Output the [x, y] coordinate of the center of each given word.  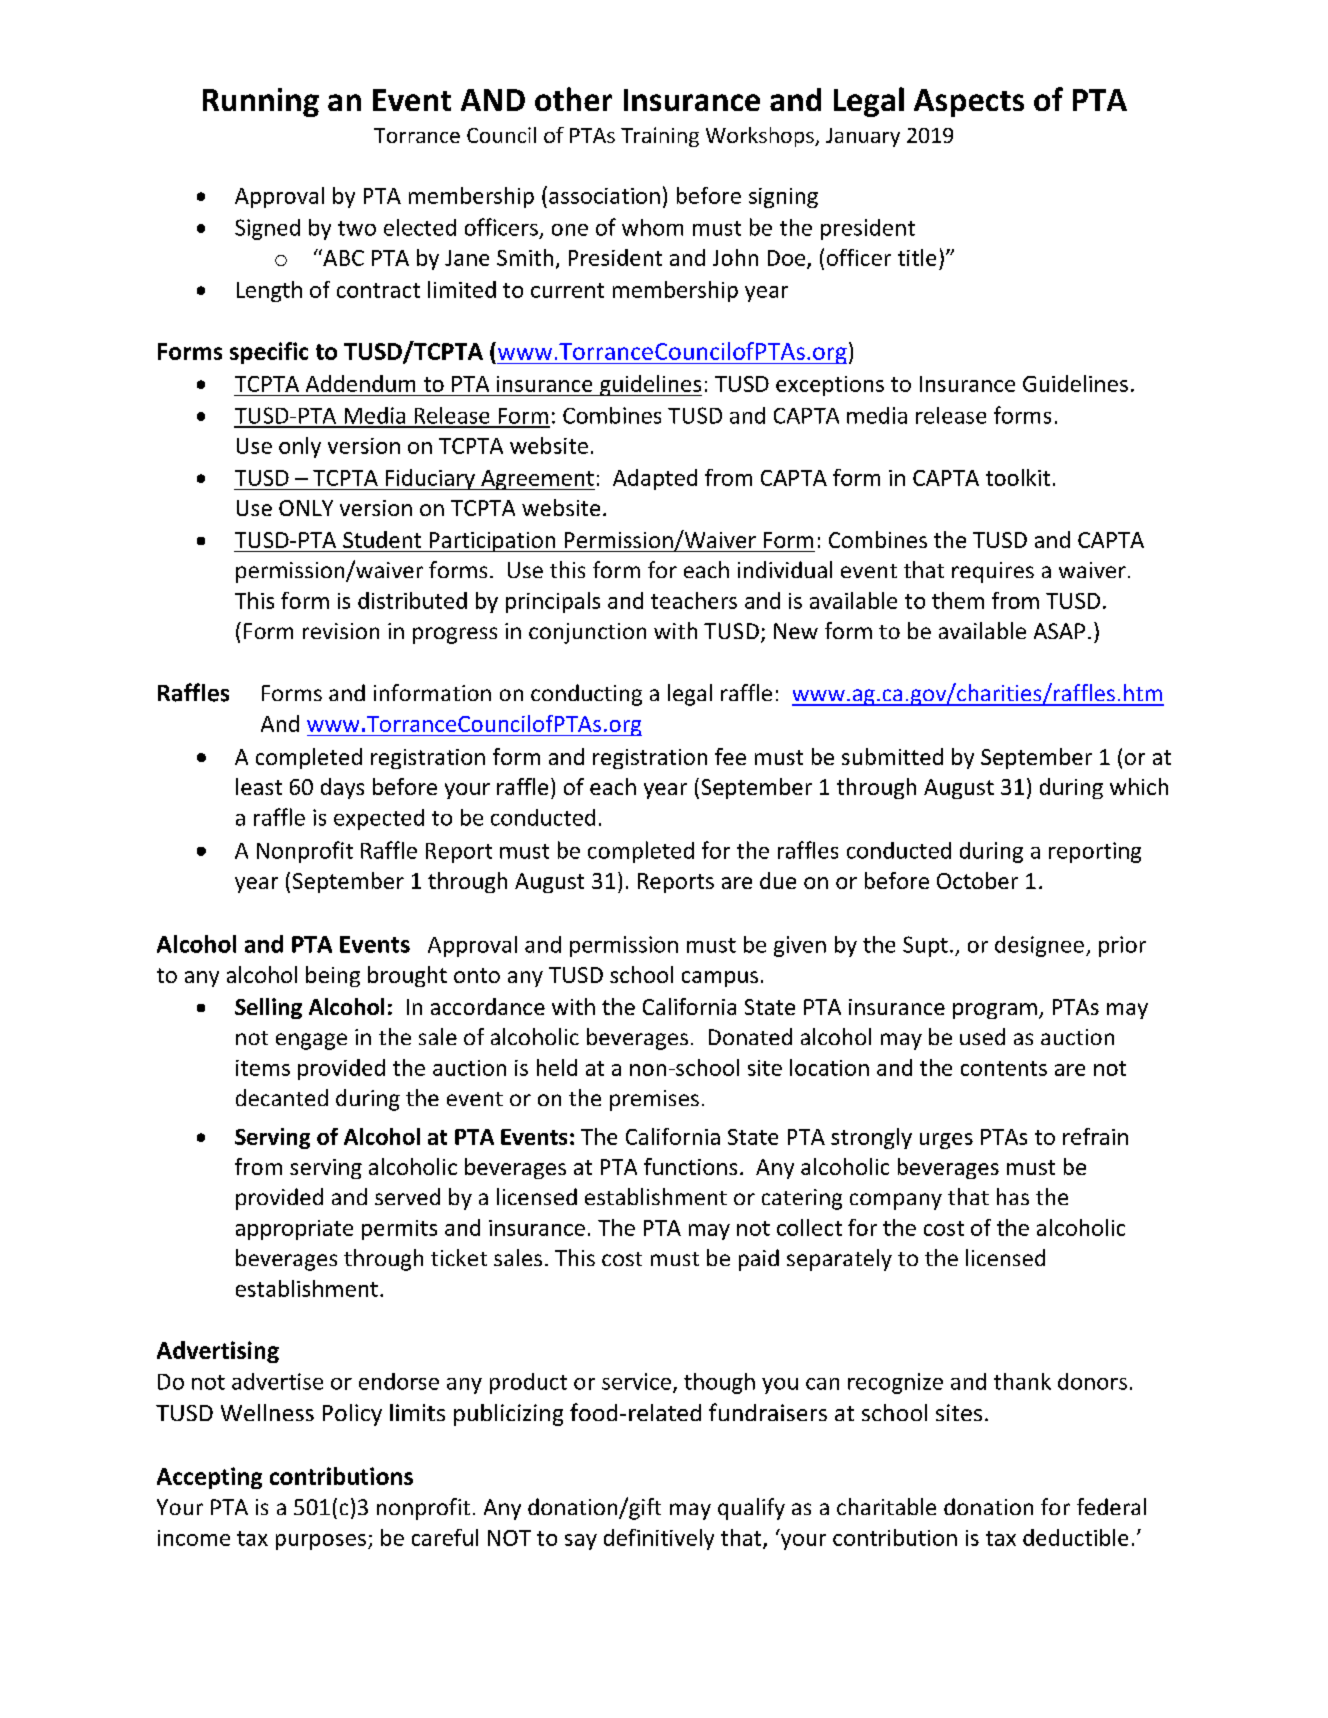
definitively [659, 1539]
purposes [321, 1542]
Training [660, 137]
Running [261, 102]
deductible [1075, 1537]
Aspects [969, 103]
